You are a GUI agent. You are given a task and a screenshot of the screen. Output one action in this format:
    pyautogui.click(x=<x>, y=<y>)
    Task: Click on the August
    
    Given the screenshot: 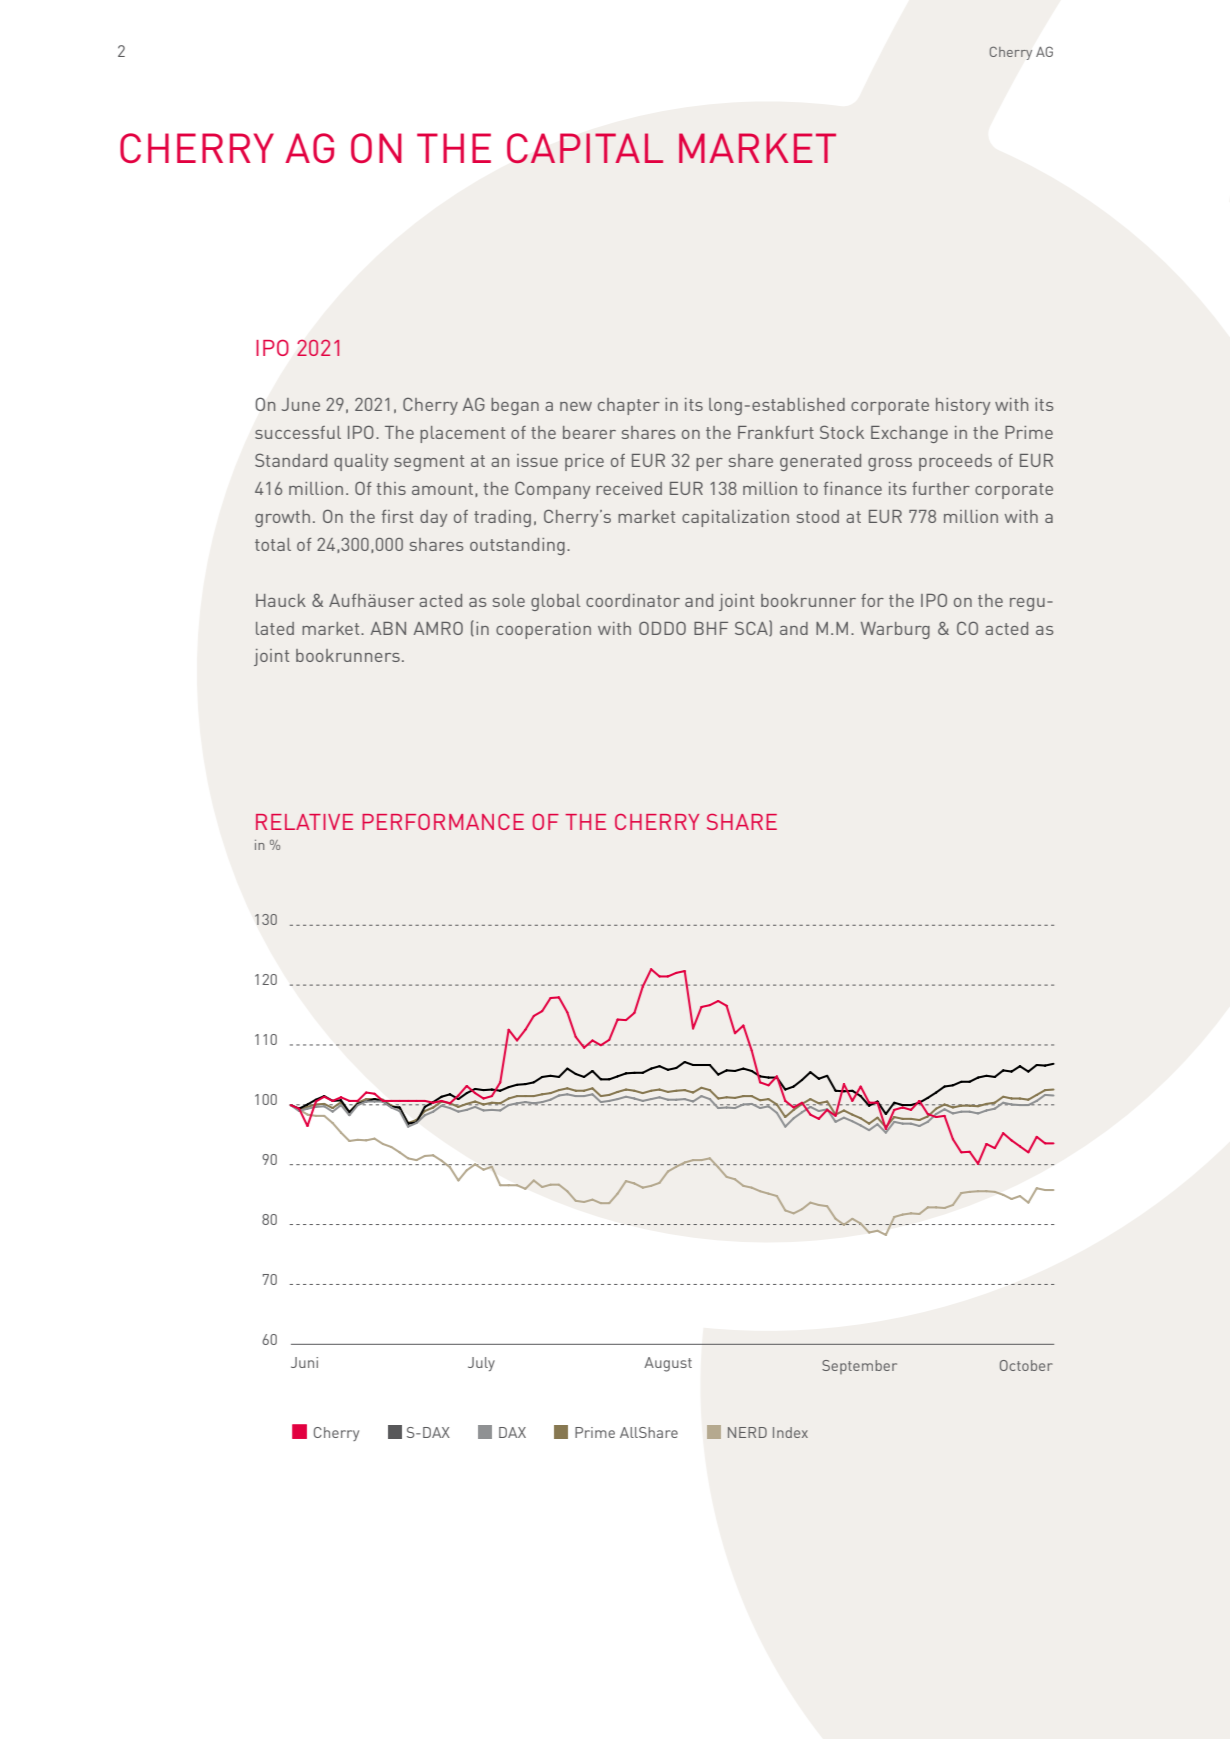 What is the action you would take?
    pyautogui.click(x=668, y=1364)
